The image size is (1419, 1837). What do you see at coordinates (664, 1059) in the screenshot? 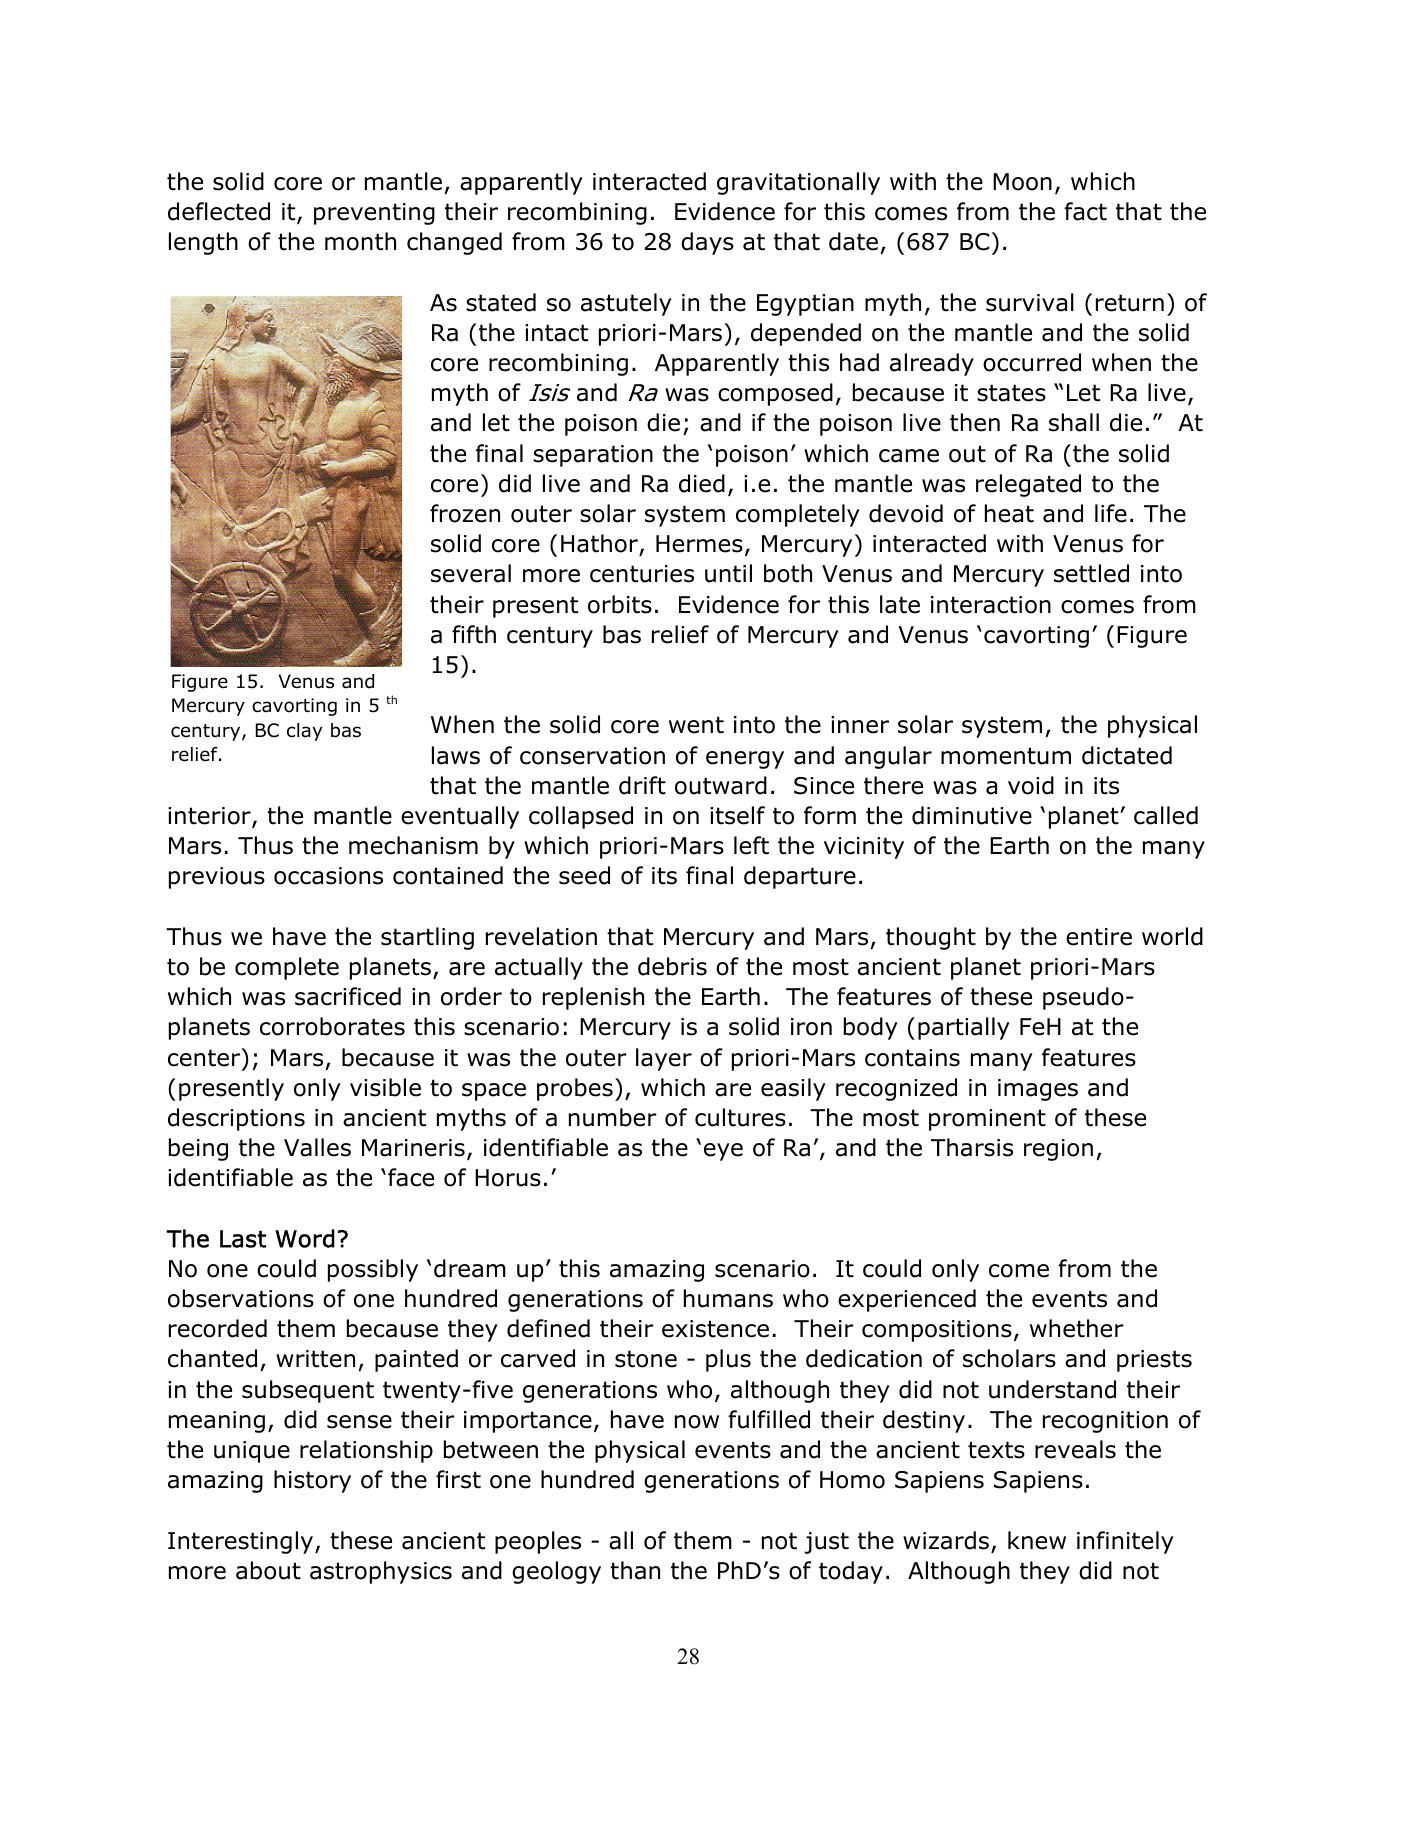
I see `layer` at bounding box center [664, 1059].
